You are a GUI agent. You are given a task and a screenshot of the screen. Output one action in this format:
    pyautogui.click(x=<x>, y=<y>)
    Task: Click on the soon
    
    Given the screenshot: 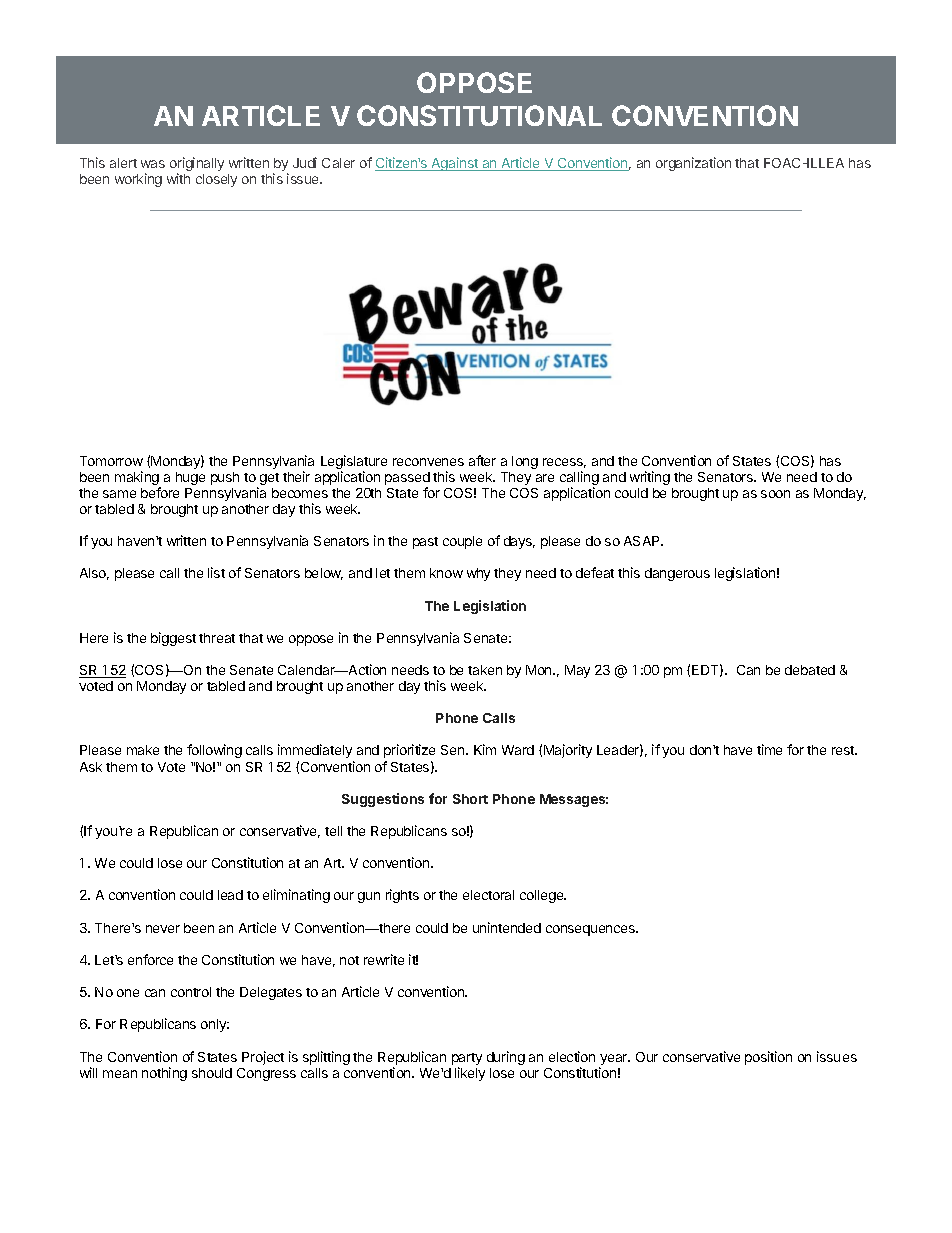 What is the action you would take?
    pyautogui.click(x=775, y=494)
